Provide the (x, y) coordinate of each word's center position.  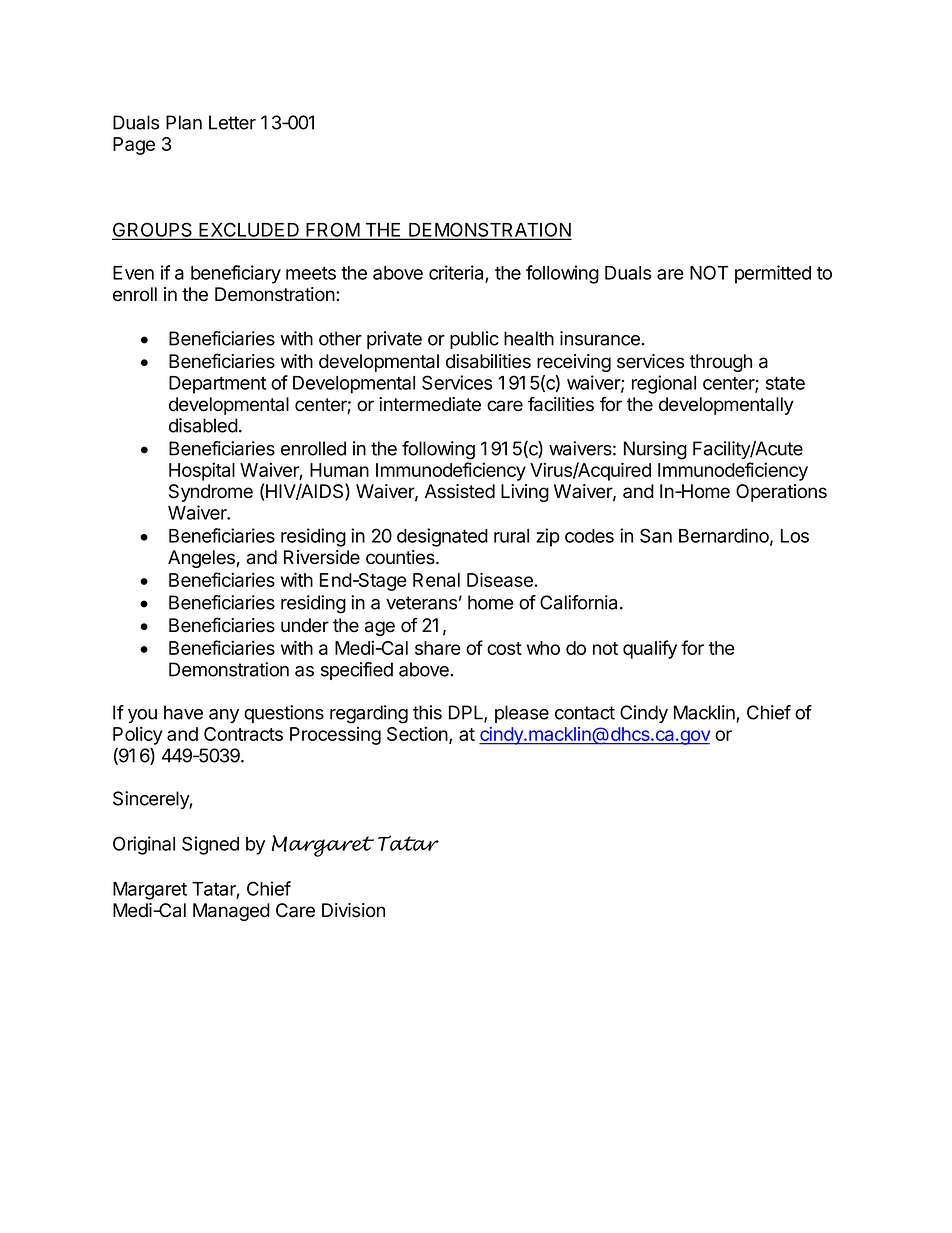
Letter (232, 122)
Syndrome (211, 493)
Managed (231, 912)
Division (353, 910)
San (656, 535)
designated (442, 537)
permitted (773, 274)
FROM (332, 231)
